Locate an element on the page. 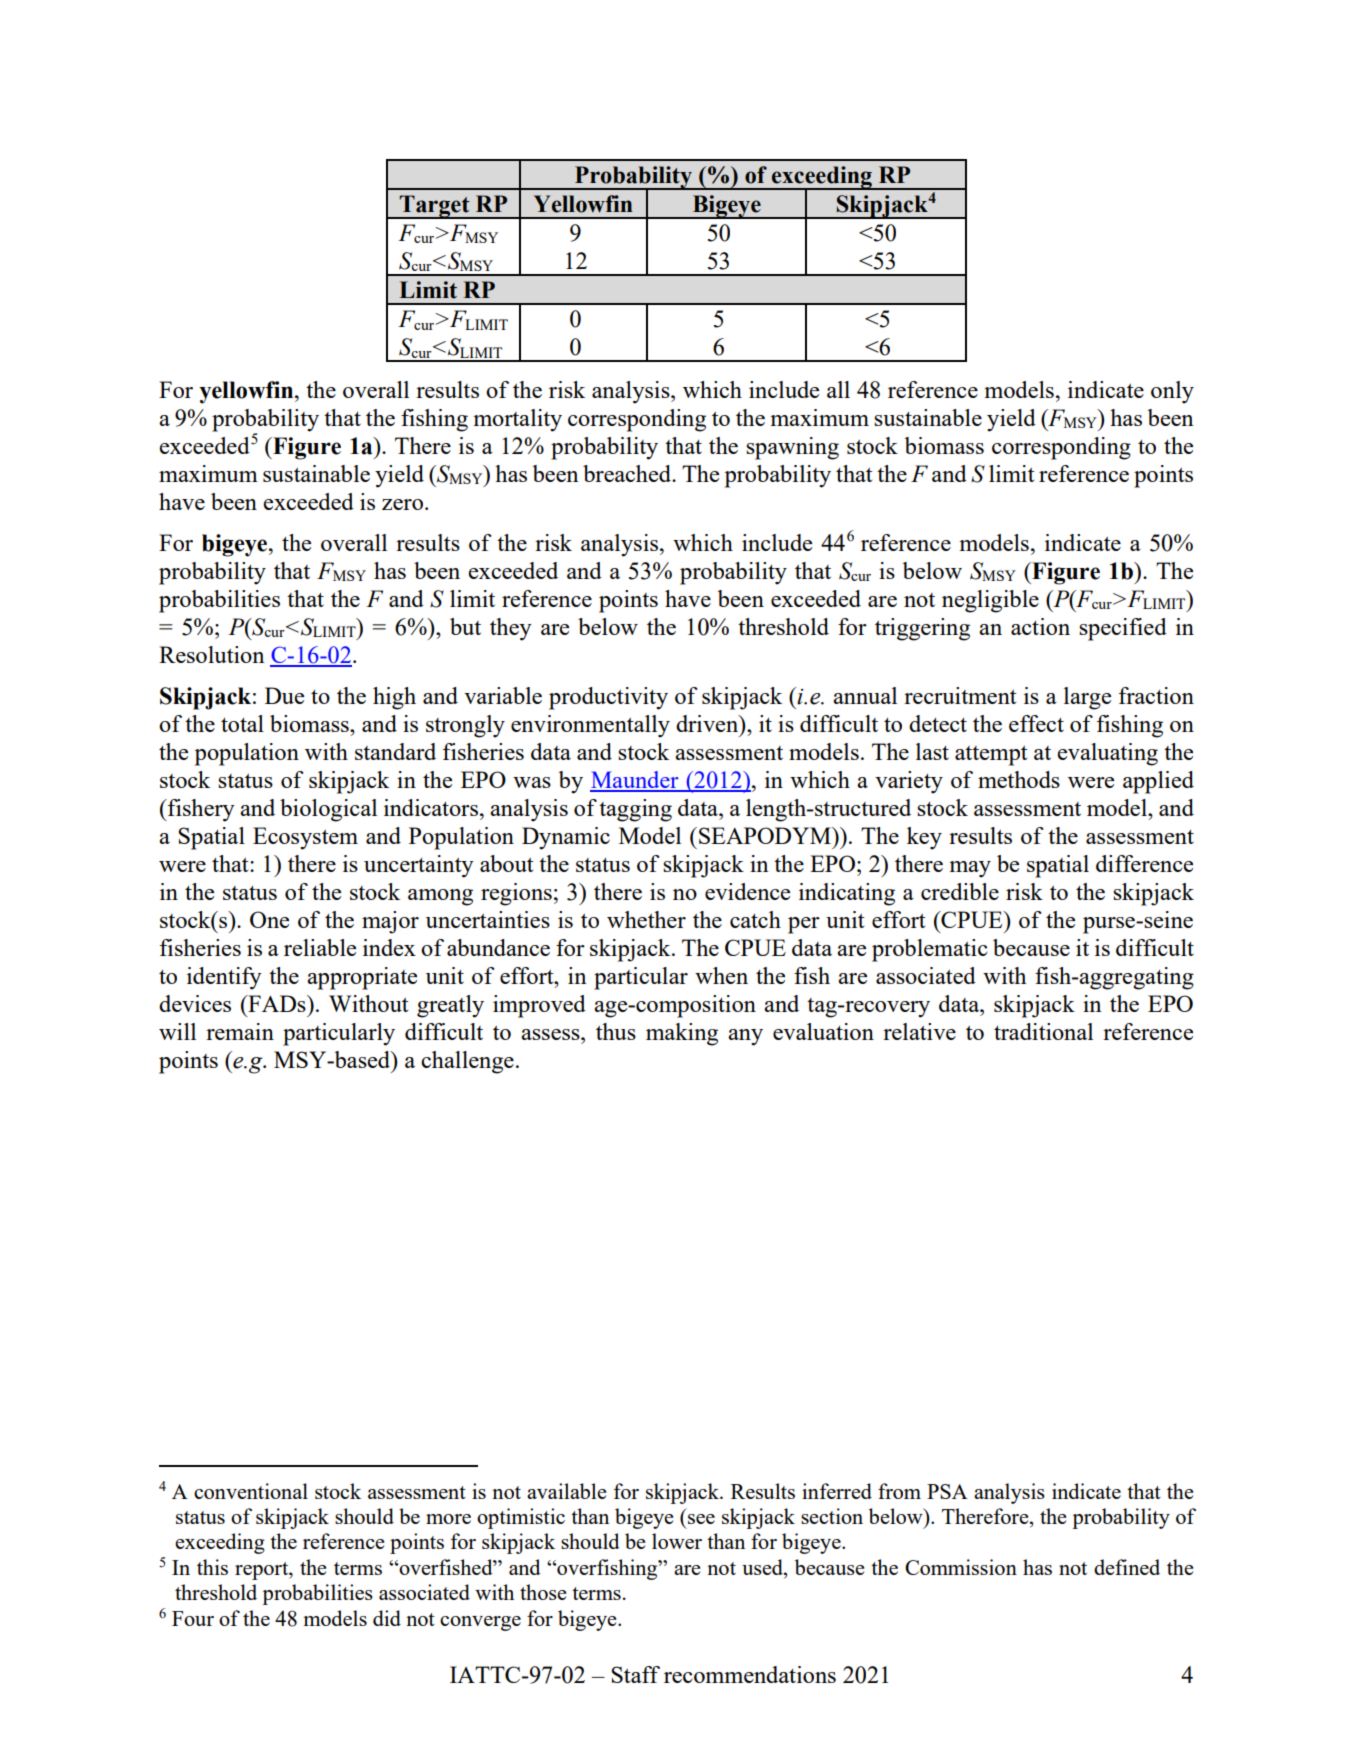 This document has height=1752, width=1353. zero is located at coordinates (404, 504).
